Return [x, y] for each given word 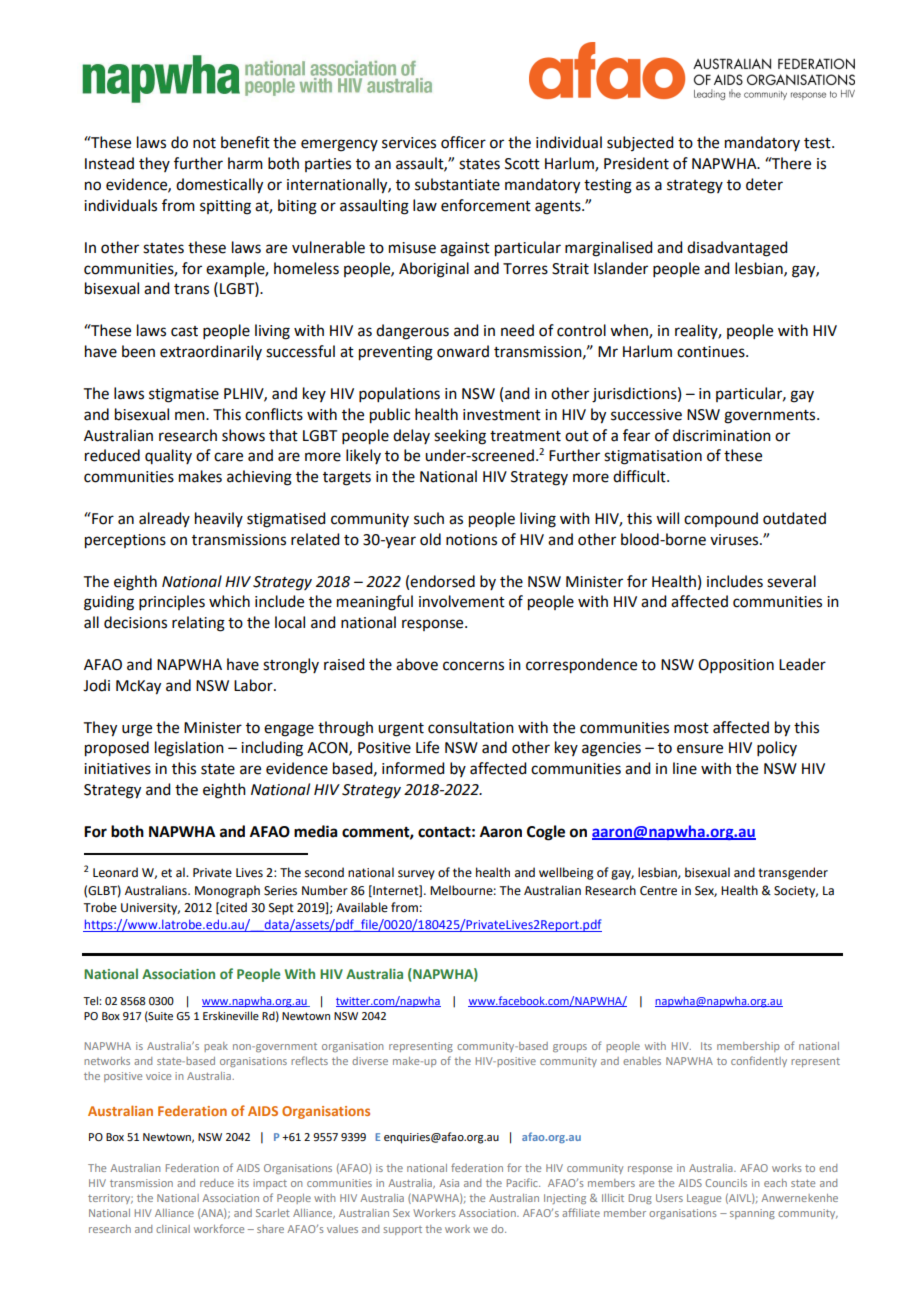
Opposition [736, 666]
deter [764, 184]
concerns [473, 666]
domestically [219, 186]
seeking [460, 437]
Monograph [227, 891]
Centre [658, 891]
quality [168, 456]
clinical [173, 1229]
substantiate [457, 184]
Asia [449, 1183]
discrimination [722, 435]
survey [416, 875]
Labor [254, 685]
